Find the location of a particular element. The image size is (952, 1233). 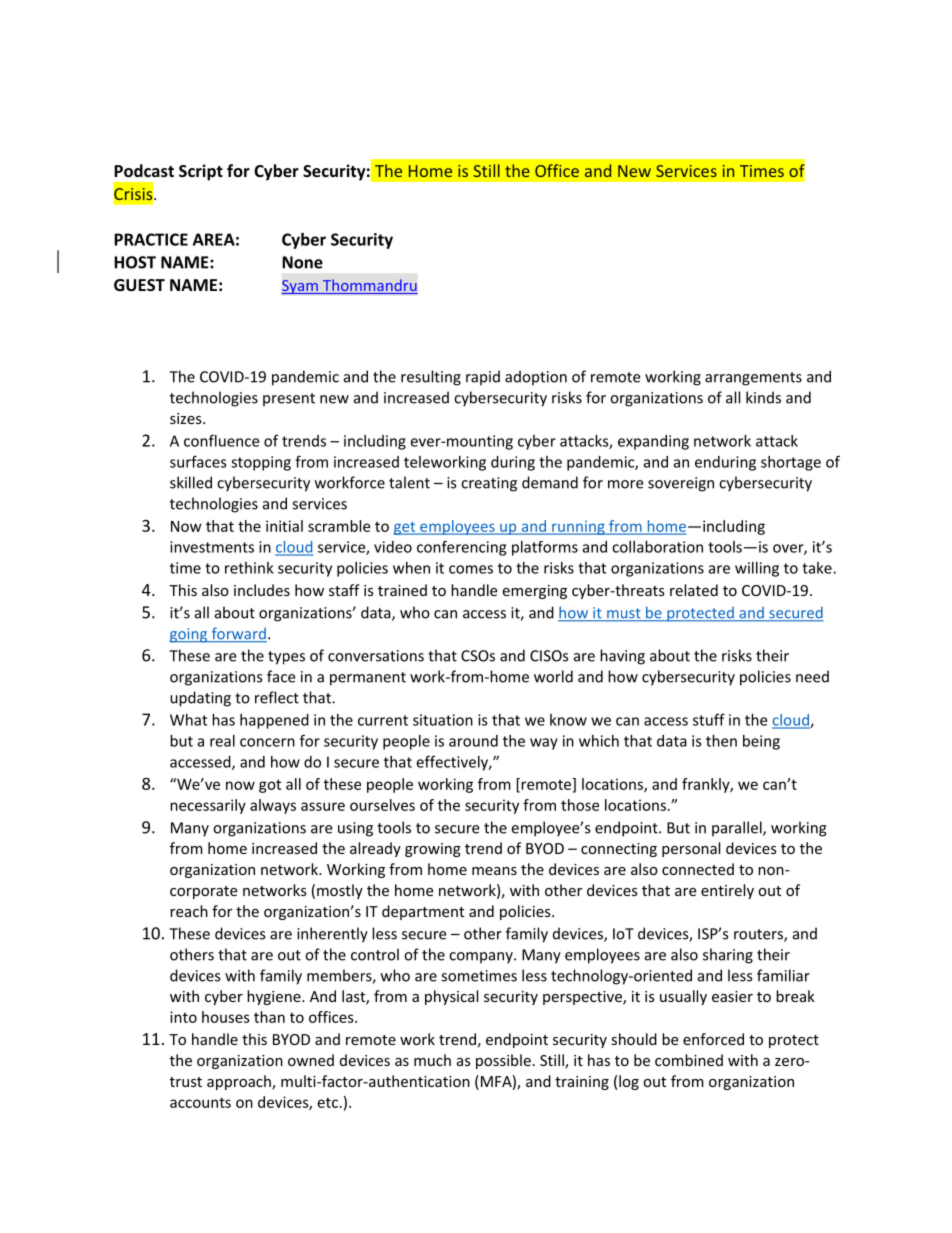

accounts is located at coordinates (200, 1102).
